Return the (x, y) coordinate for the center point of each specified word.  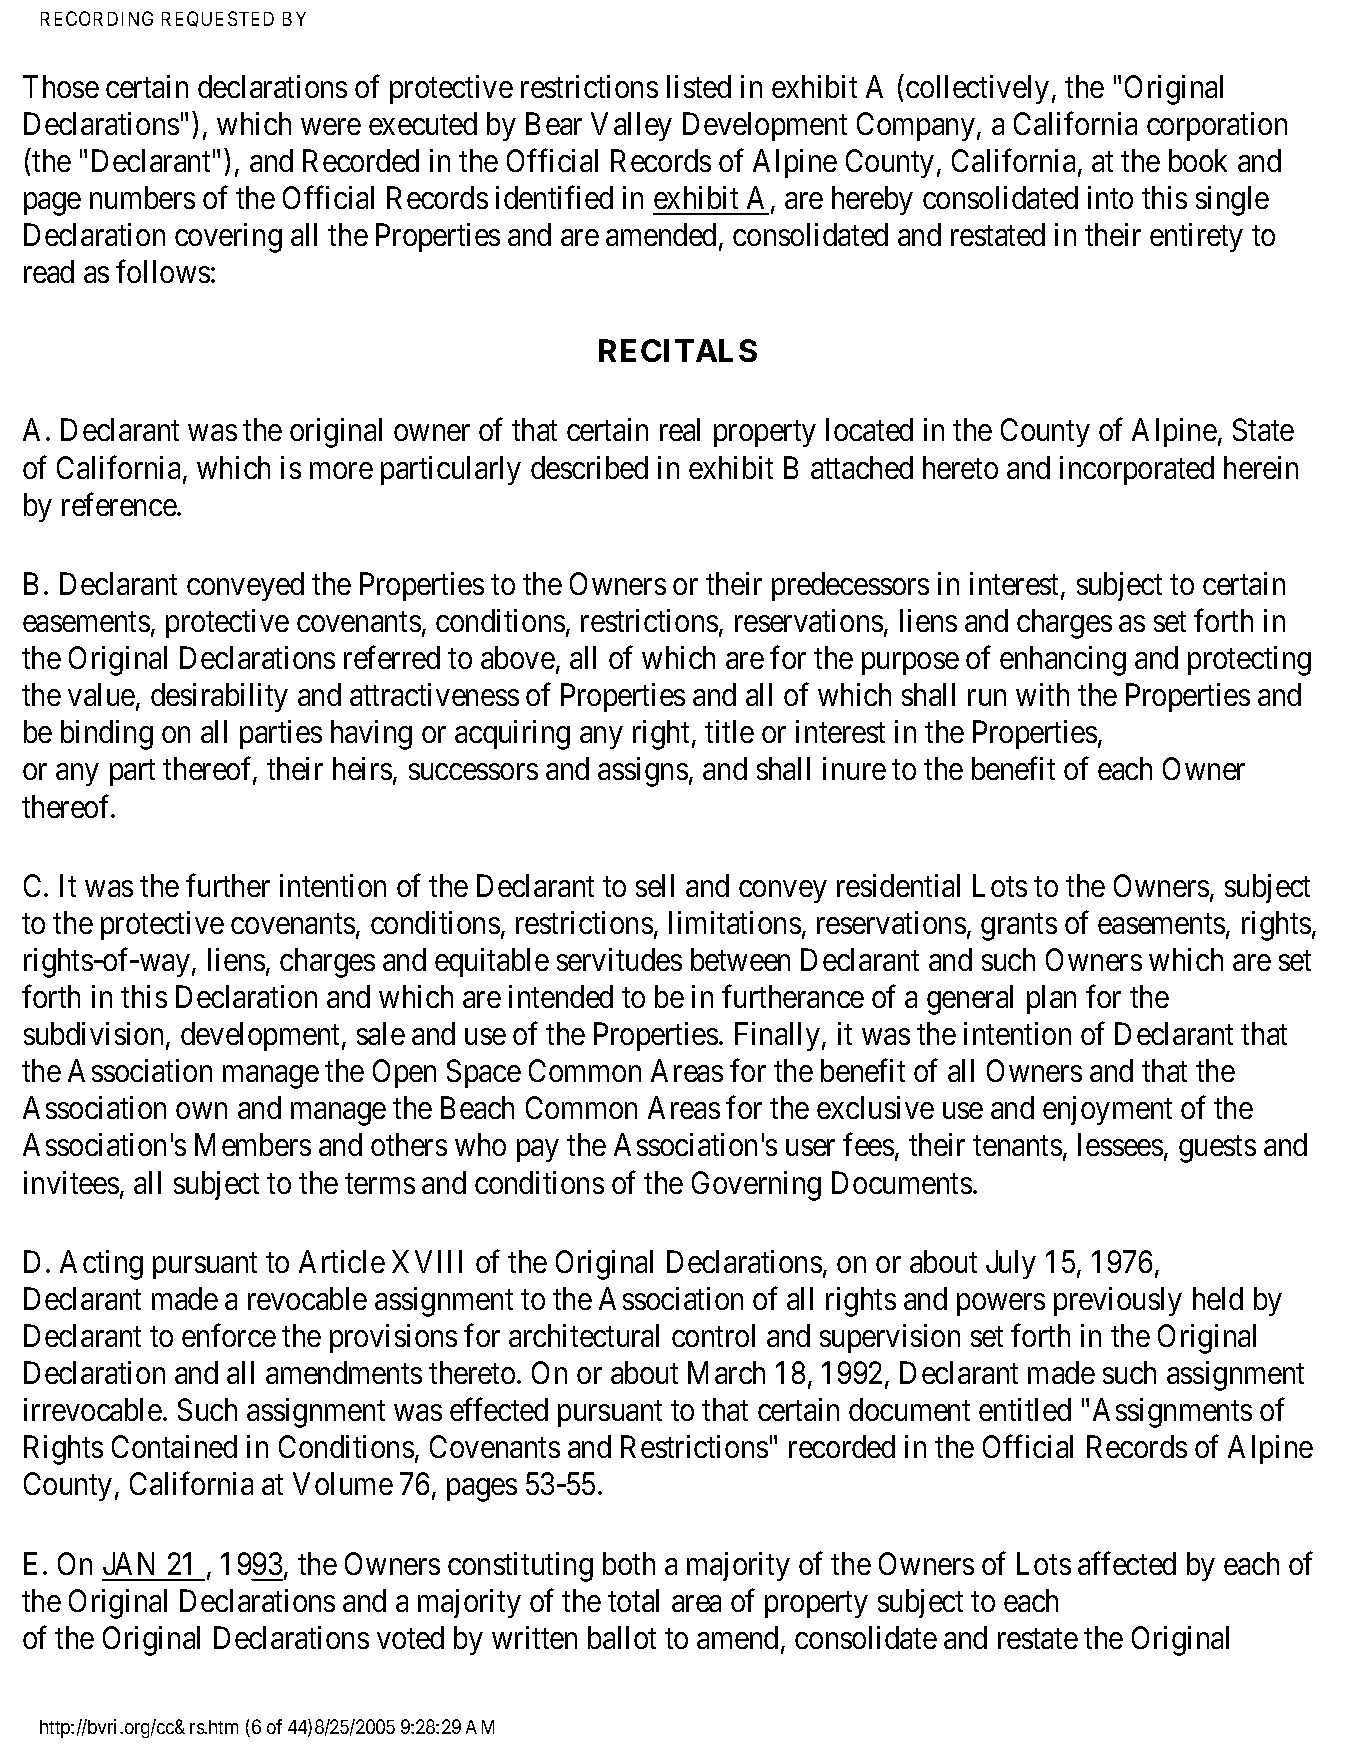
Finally (777, 1036)
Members (253, 1144)
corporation (1217, 126)
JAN (128, 1563)
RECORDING (97, 18)
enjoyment (1107, 1110)
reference (120, 504)
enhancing (1063, 661)
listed (699, 86)
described (589, 467)
